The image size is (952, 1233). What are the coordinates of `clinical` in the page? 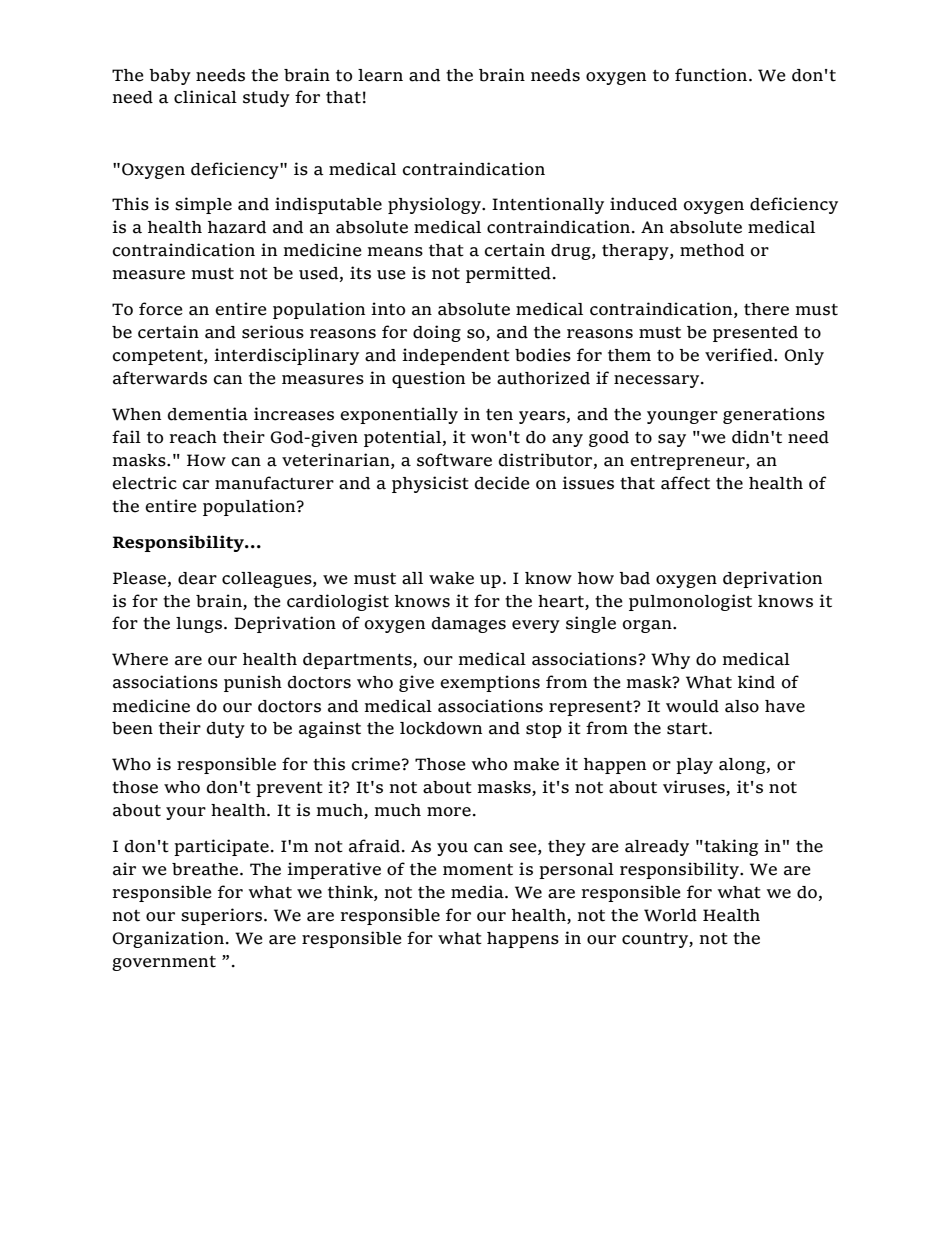 It's located at (205, 97).
